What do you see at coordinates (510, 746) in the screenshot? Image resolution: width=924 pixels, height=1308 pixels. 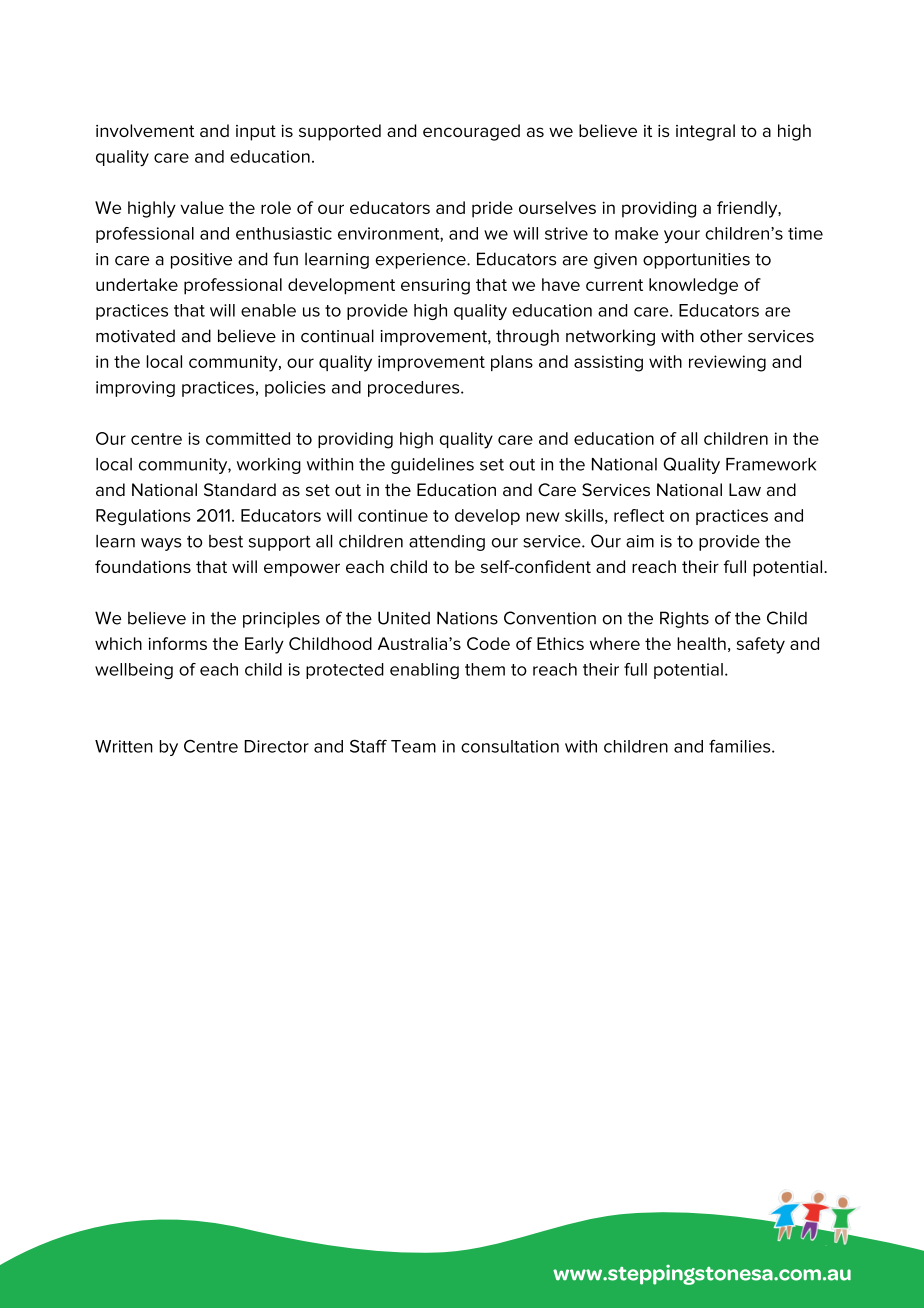 I see `consultation` at bounding box center [510, 746].
